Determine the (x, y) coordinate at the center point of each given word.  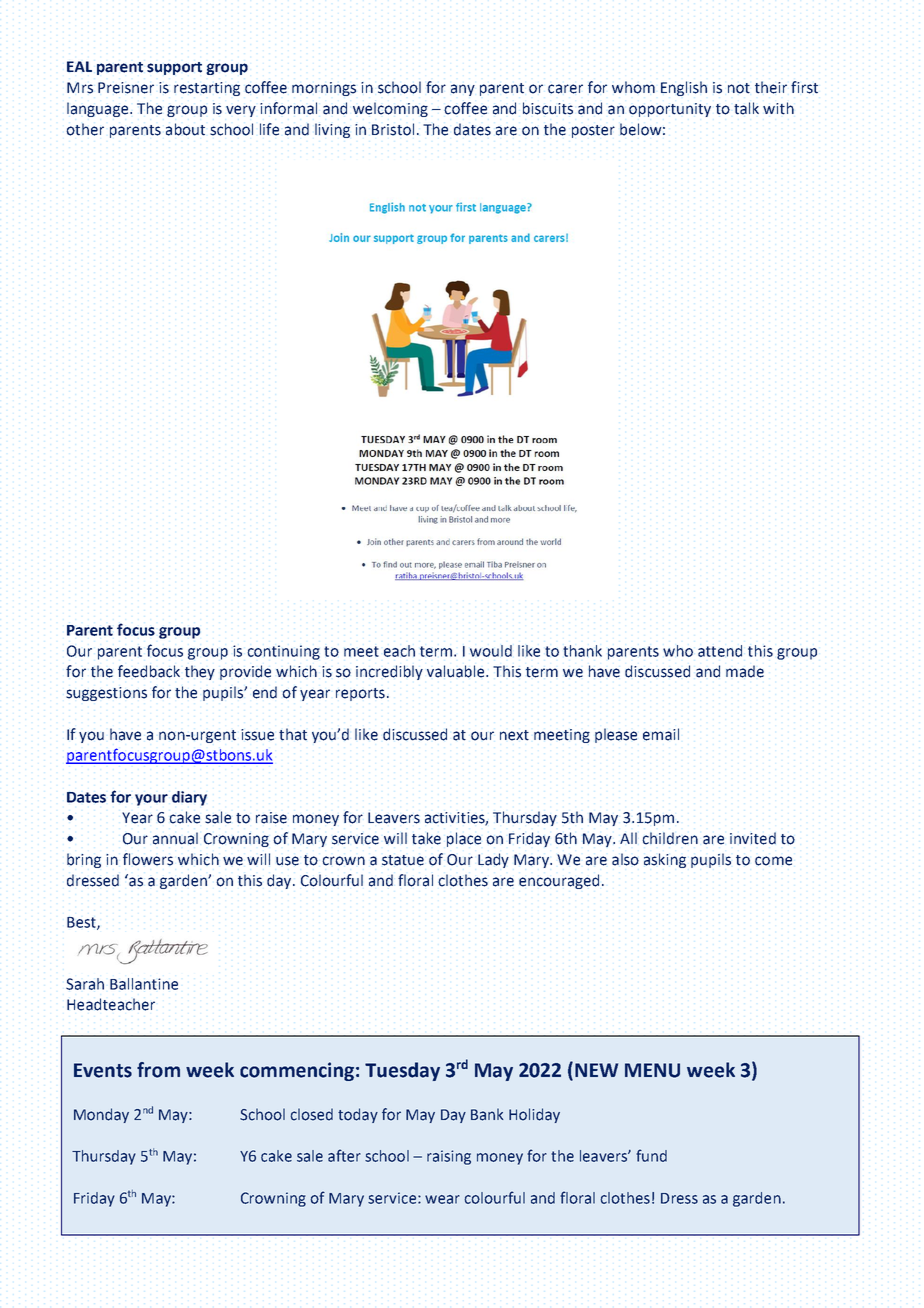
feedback (149, 671)
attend (720, 651)
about (185, 129)
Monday (101, 1115)
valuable (457, 671)
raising (449, 1157)
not (739, 88)
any (463, 90)
